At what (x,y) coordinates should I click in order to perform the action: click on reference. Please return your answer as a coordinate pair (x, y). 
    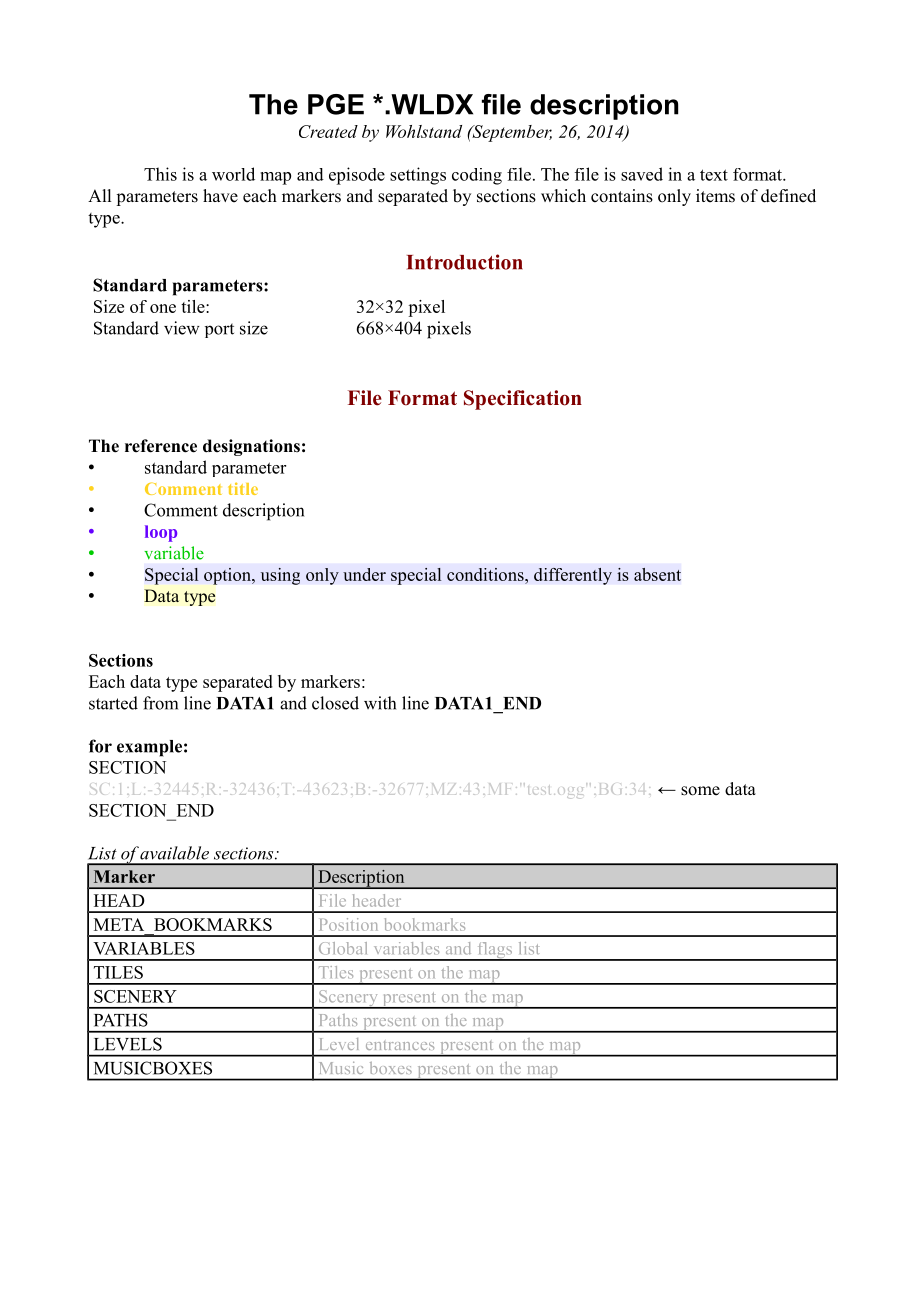
    Looking at the image, I should click on (161, 446).
